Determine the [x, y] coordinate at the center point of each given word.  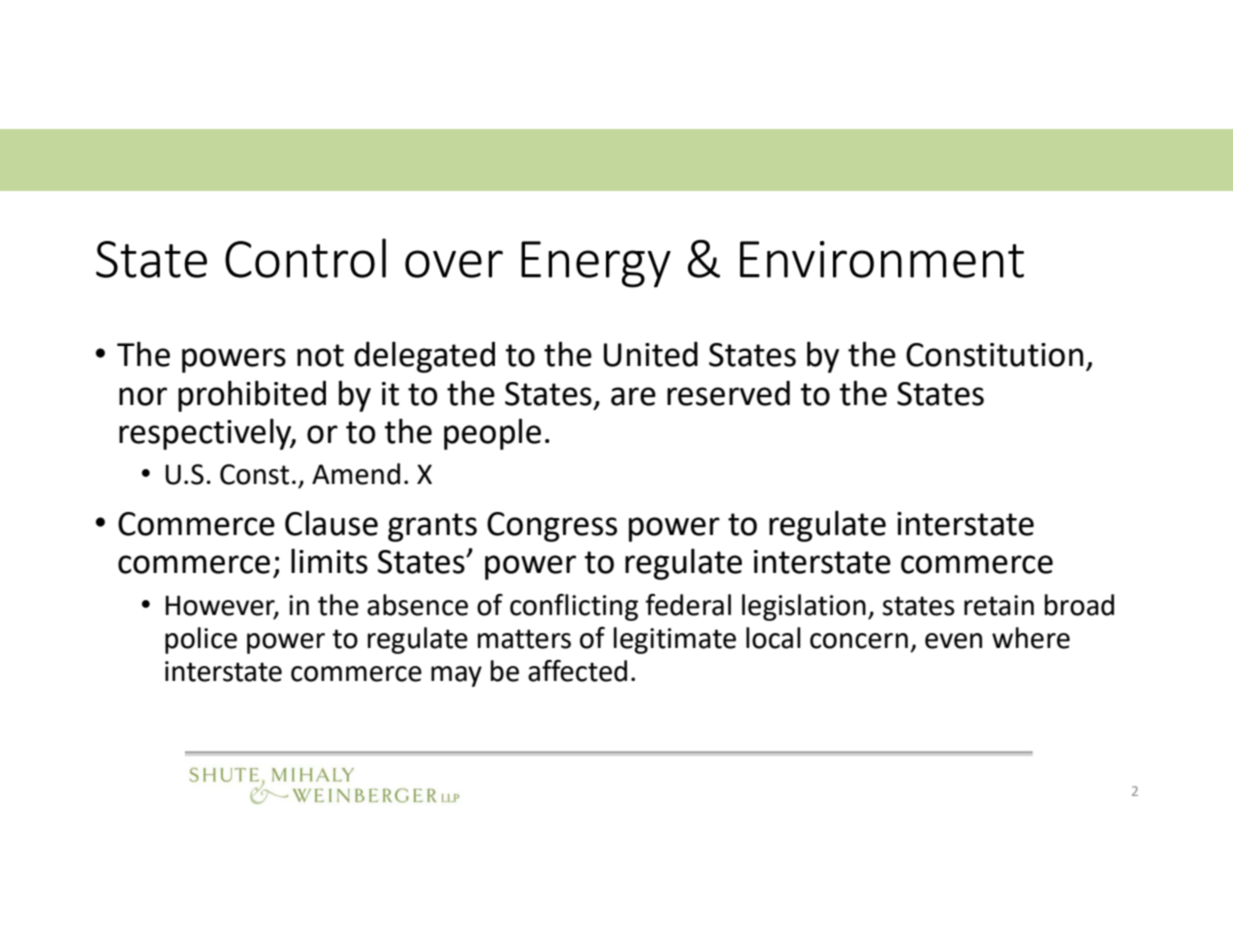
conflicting [574, 607]
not [320, 355]
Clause [331, 523]
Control [305, 258]
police [201, 640]
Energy [596, 264]
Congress [552, 527]
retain [999, 605]
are [633, 396]
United [651, 354]
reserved [728, 393]
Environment [882, 259]
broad [1079, 605]
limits [329, 561]
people [492, 434]
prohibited [252, 396]
